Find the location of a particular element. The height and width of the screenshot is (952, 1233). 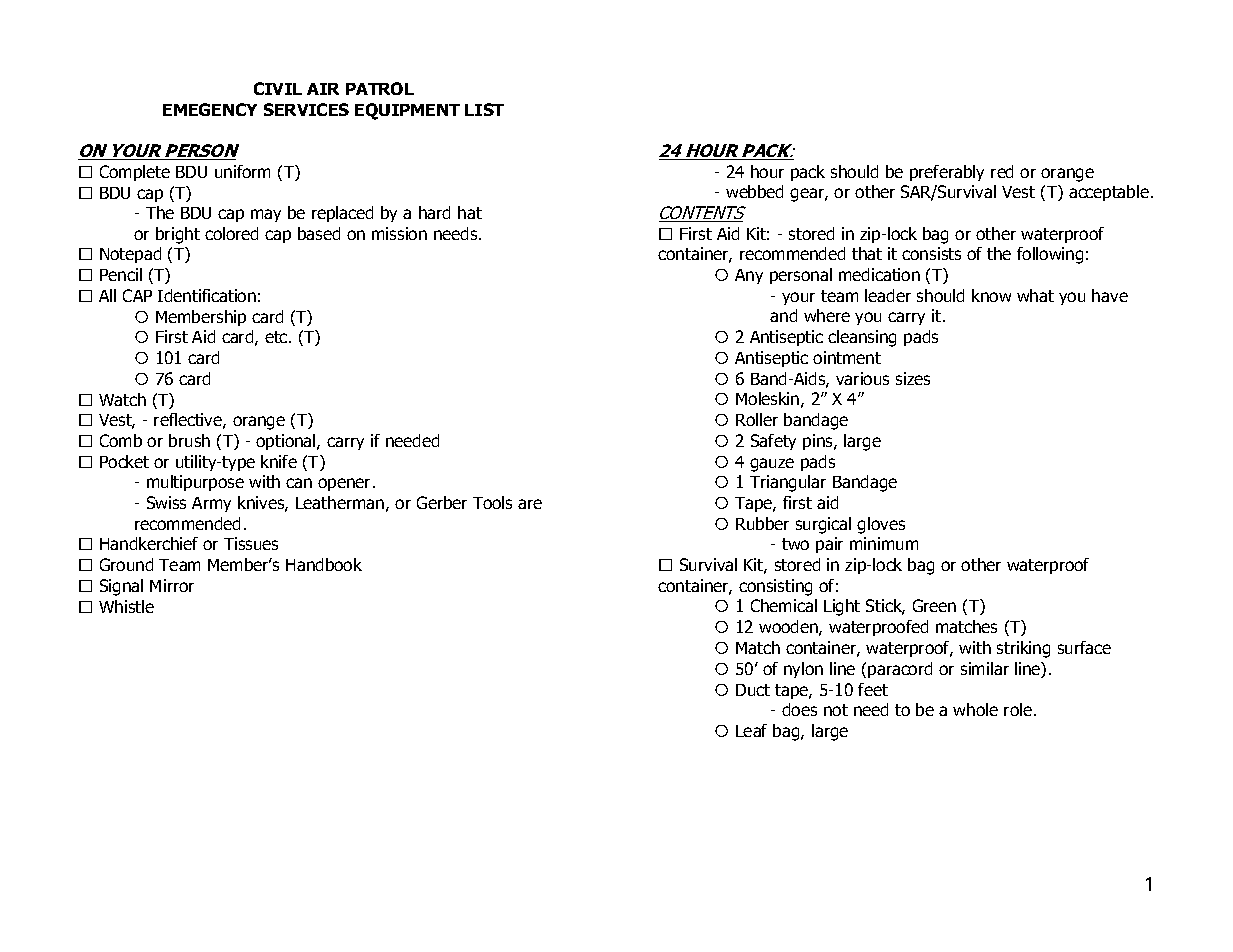

Roller is located at coordinates (757, 419).
